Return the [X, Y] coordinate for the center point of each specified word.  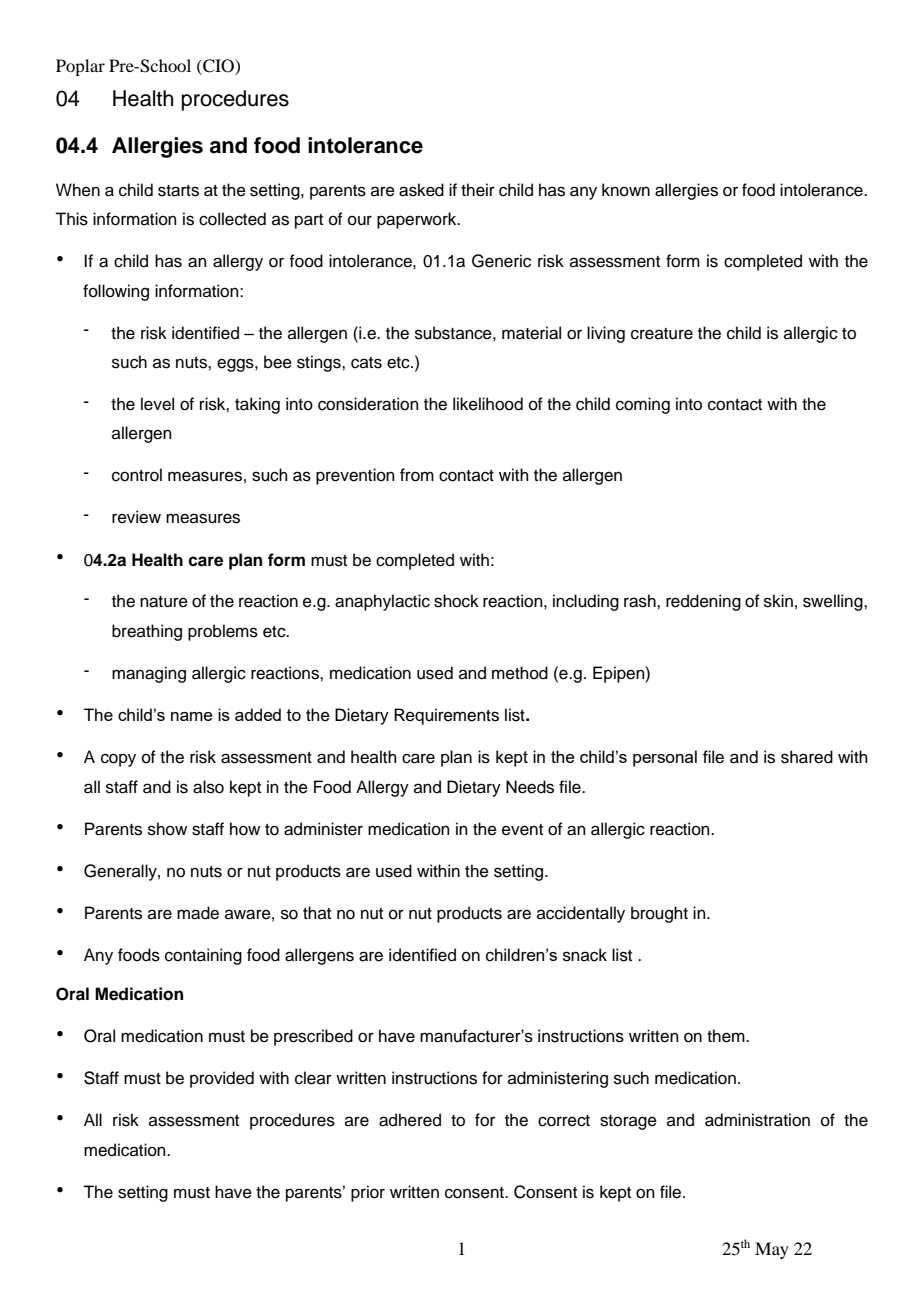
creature [662, 334]
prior [368, 1193]
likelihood [488, 404]
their [478, 190]
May [772, 1250]
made [198, 913]
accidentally [581, 914]
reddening [703, 602]
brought [659, 914]
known [626, 190]
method [520, 673]
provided [222, 1079]
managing [149, 674]
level [157, 404]
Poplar [80, 67]
